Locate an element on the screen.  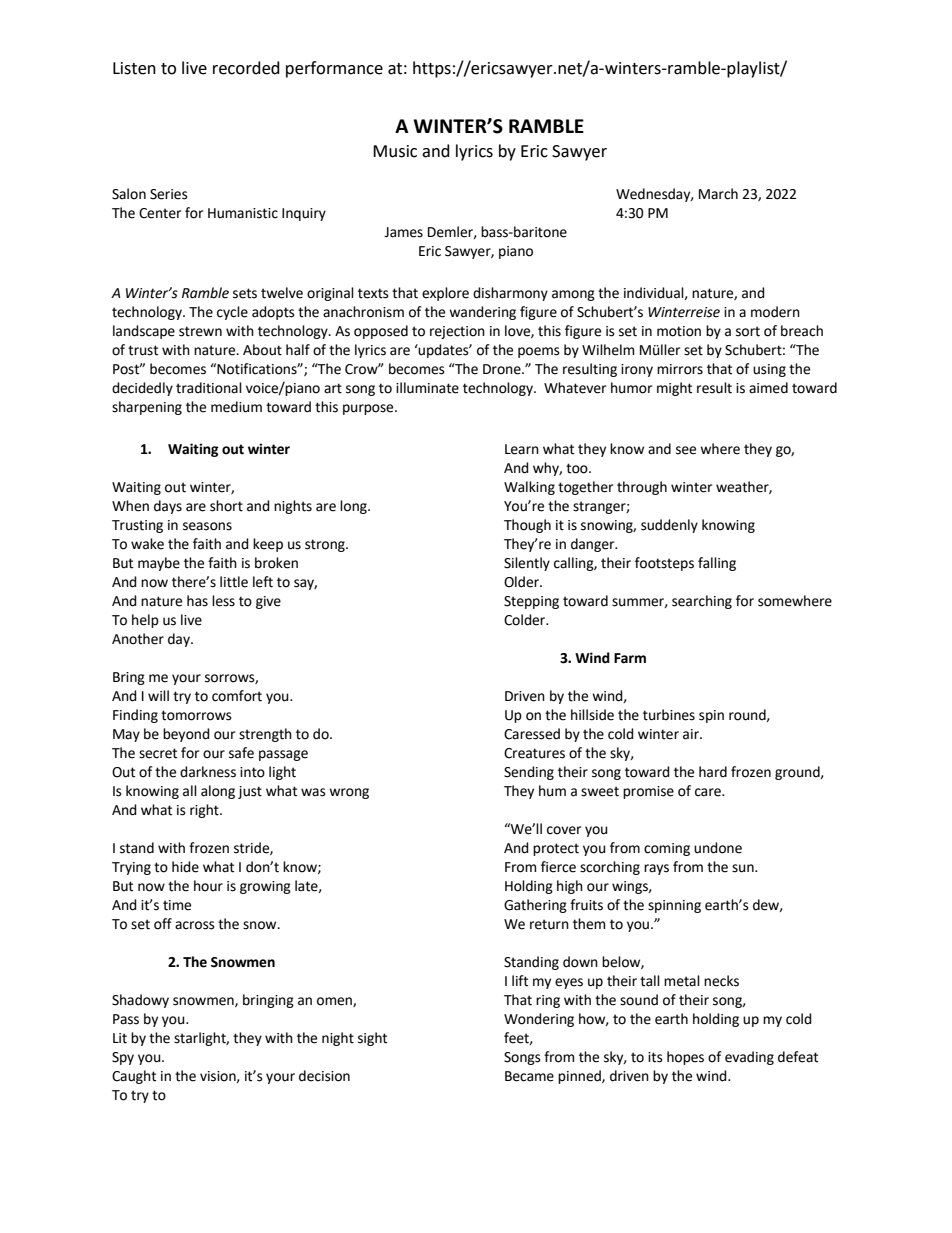
Silently is located at coordinates (527, 564).
